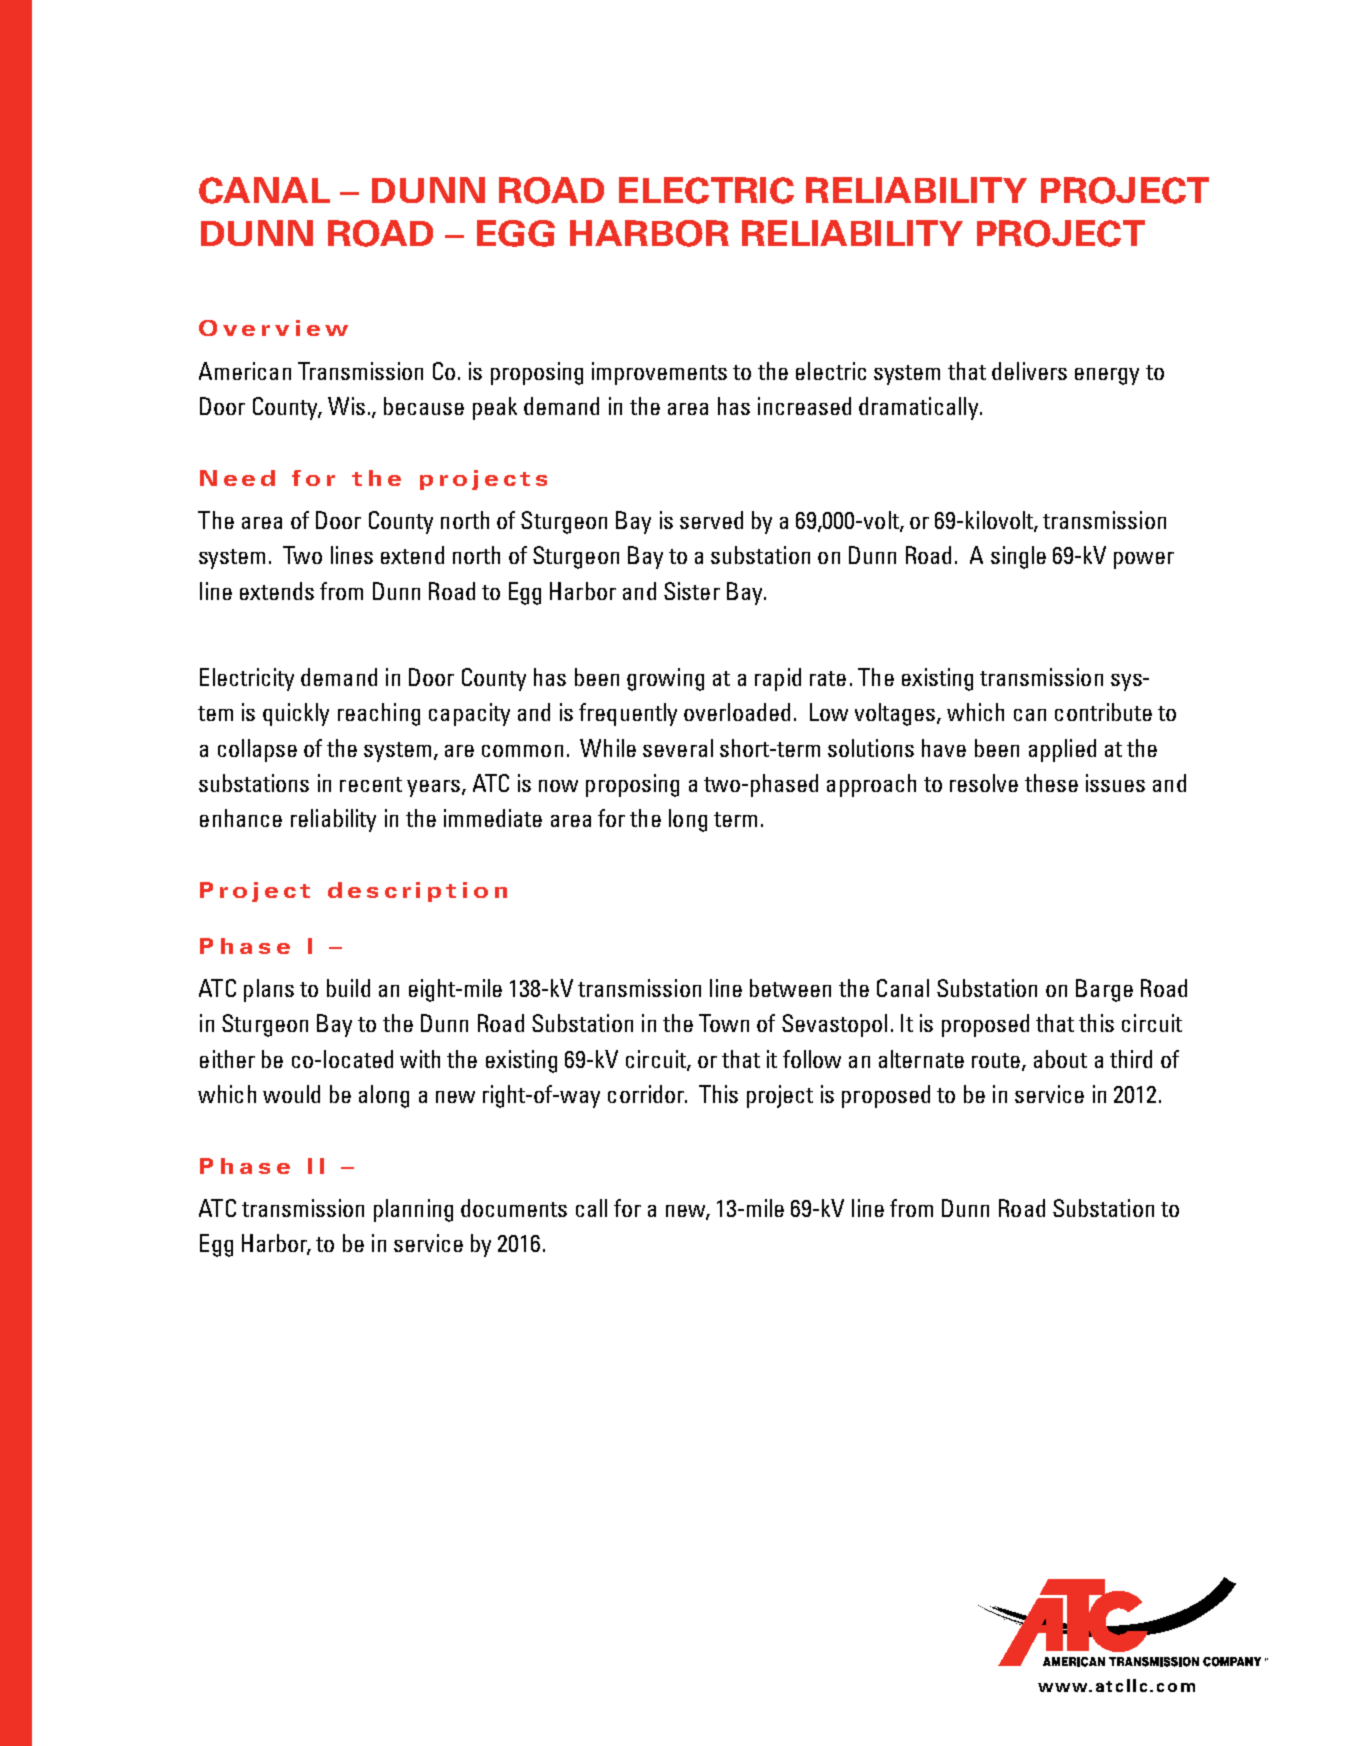 This page has height=1746, width=1349. I want to click on delivers, so click(1029, 371).
